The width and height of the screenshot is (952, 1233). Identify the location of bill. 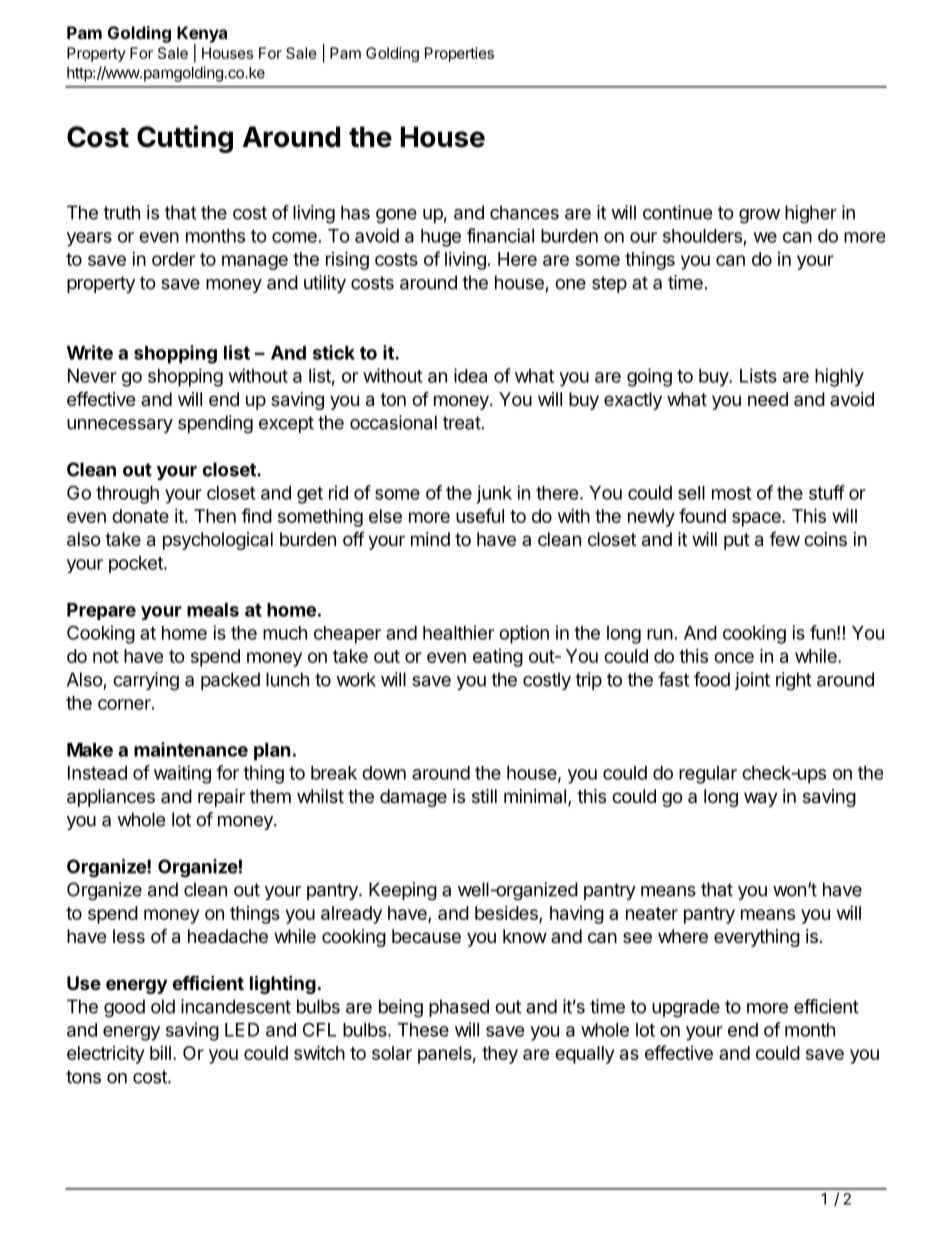
(160, 1053).
